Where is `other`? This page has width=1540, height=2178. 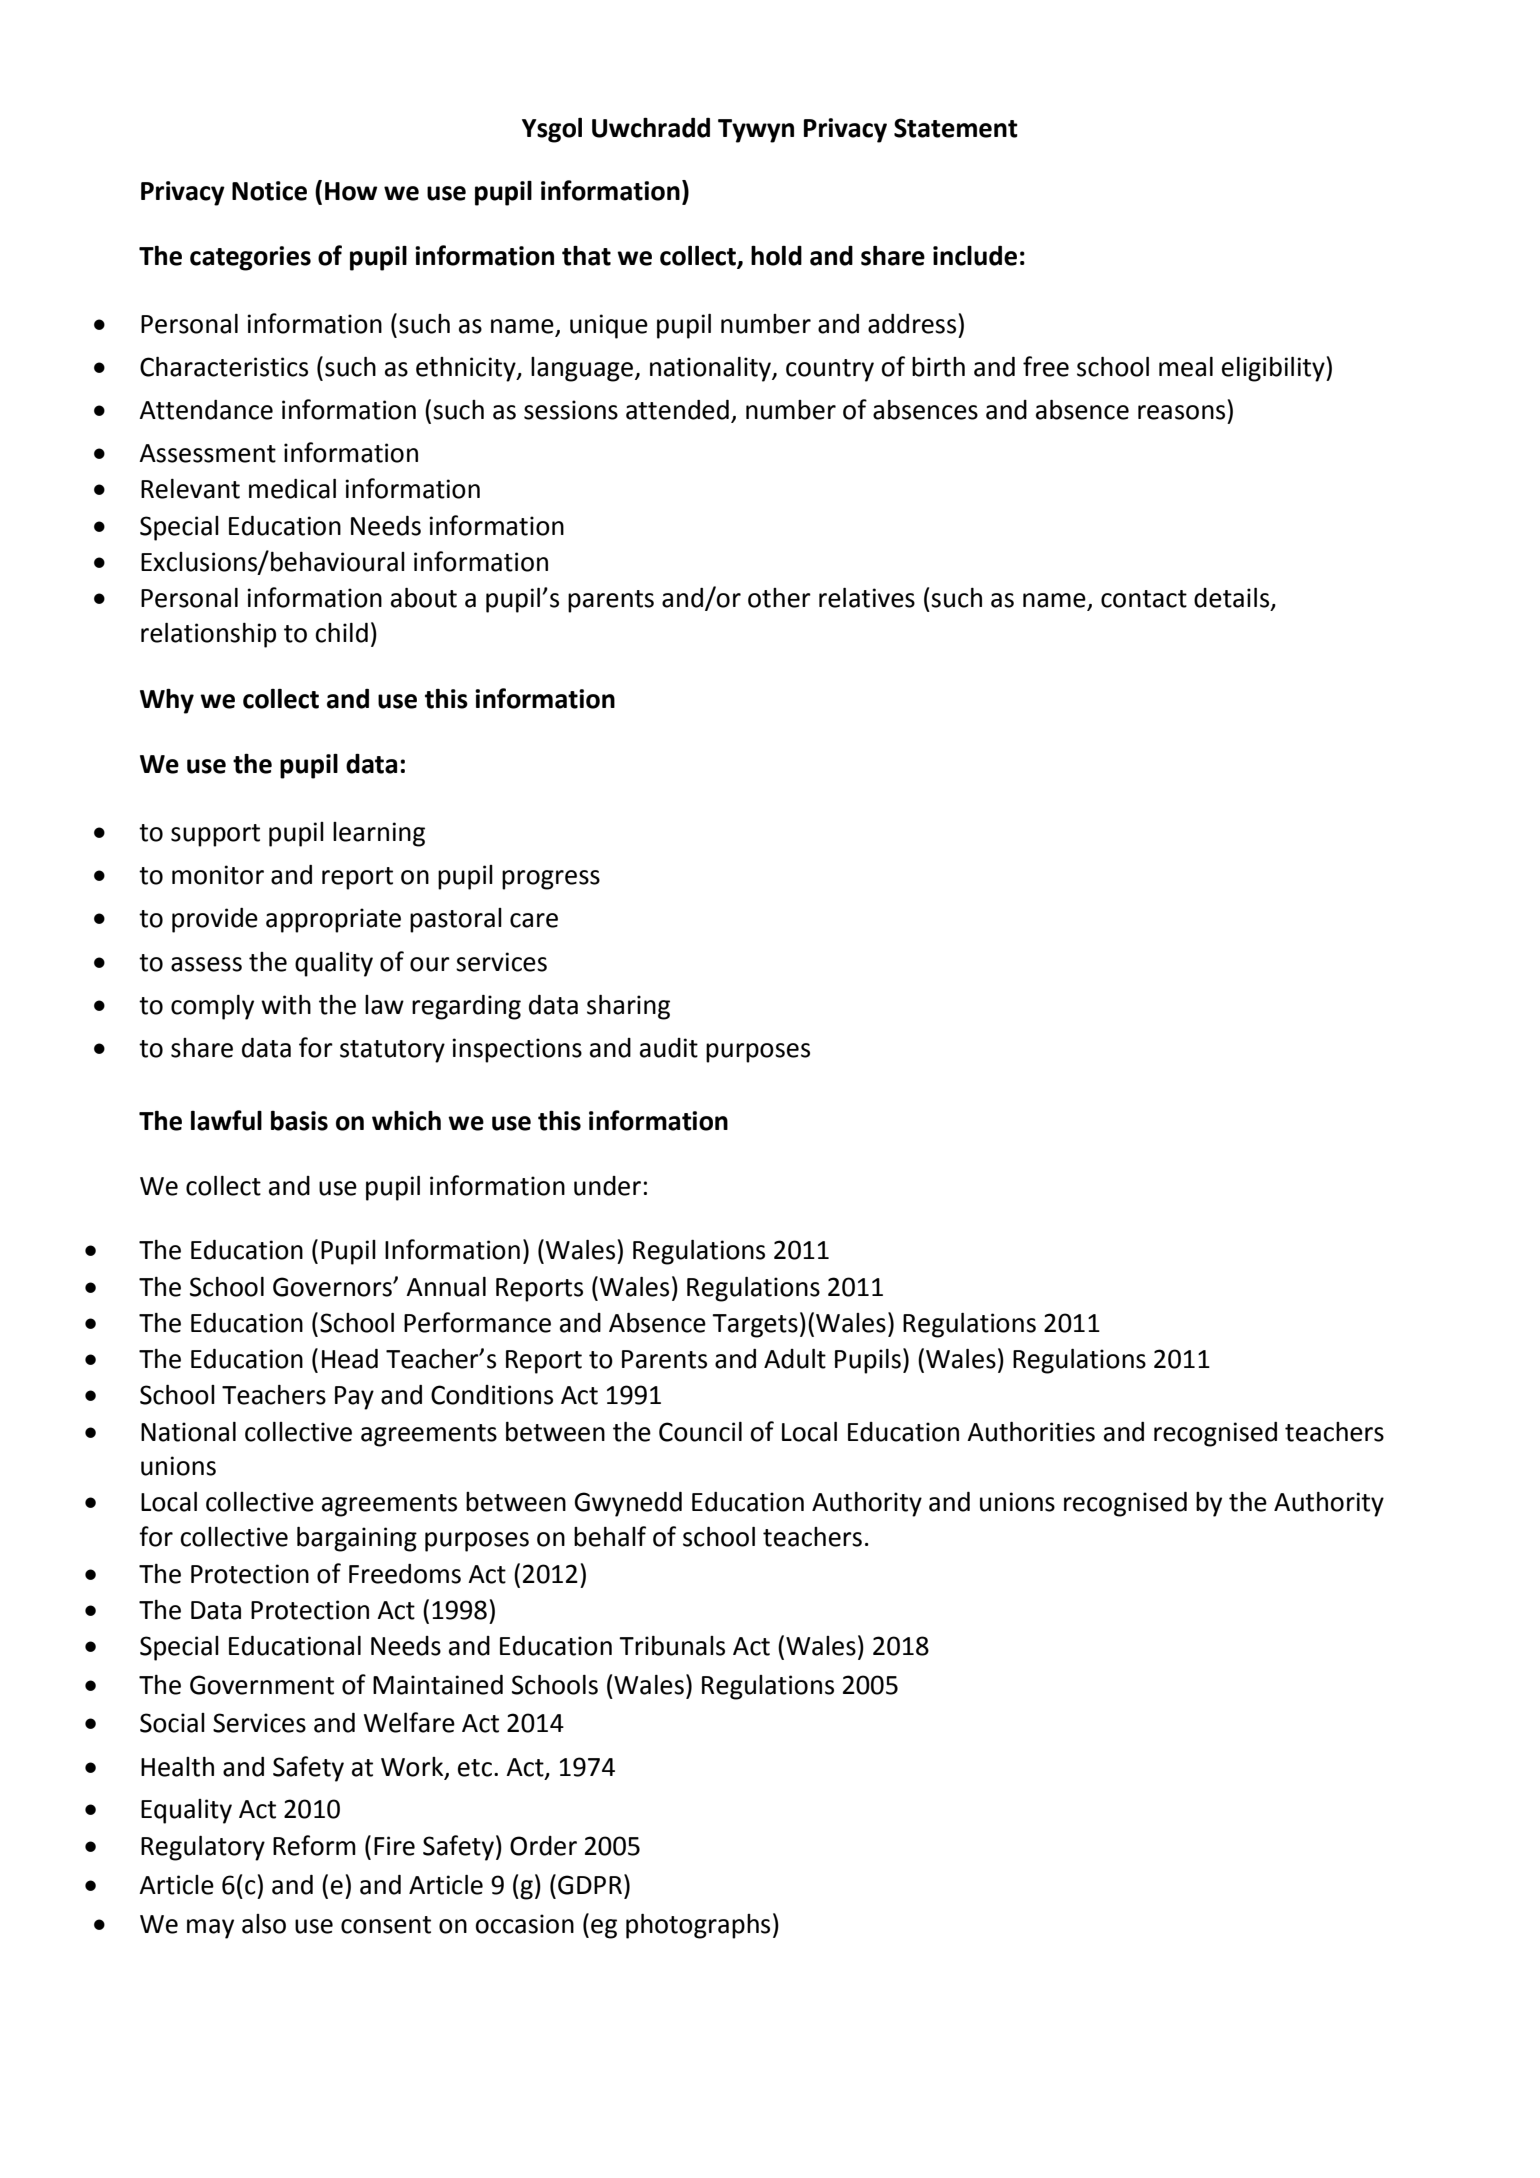
other is located at coordinates (779, 598).
